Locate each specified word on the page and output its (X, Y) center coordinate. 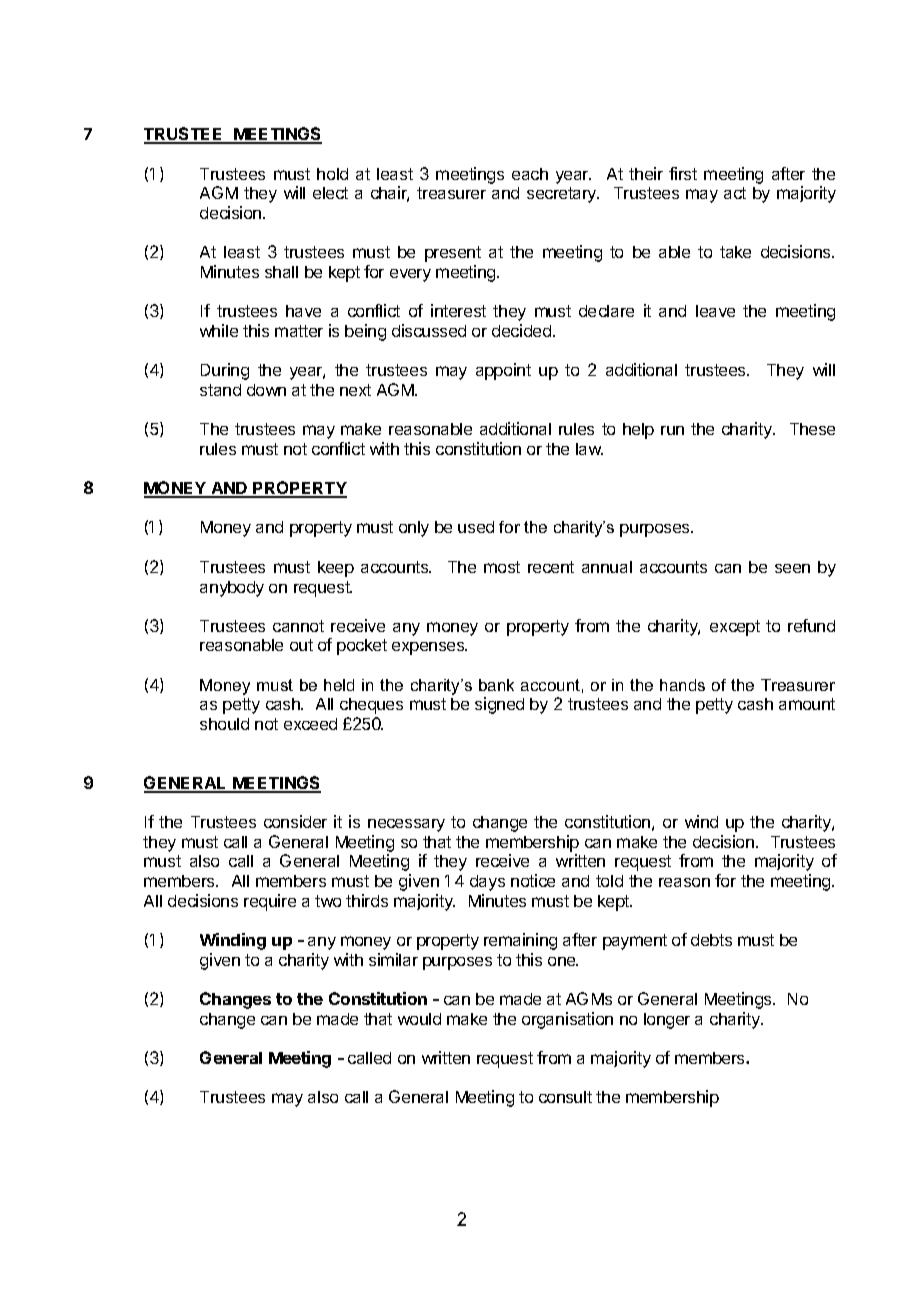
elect (330, 193)
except (735, 628)
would (419, 1019)
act (735, 193)
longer (667, 1021)
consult (565, 1097)
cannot (298, 626)
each (530, 174)
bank (496, 685)
